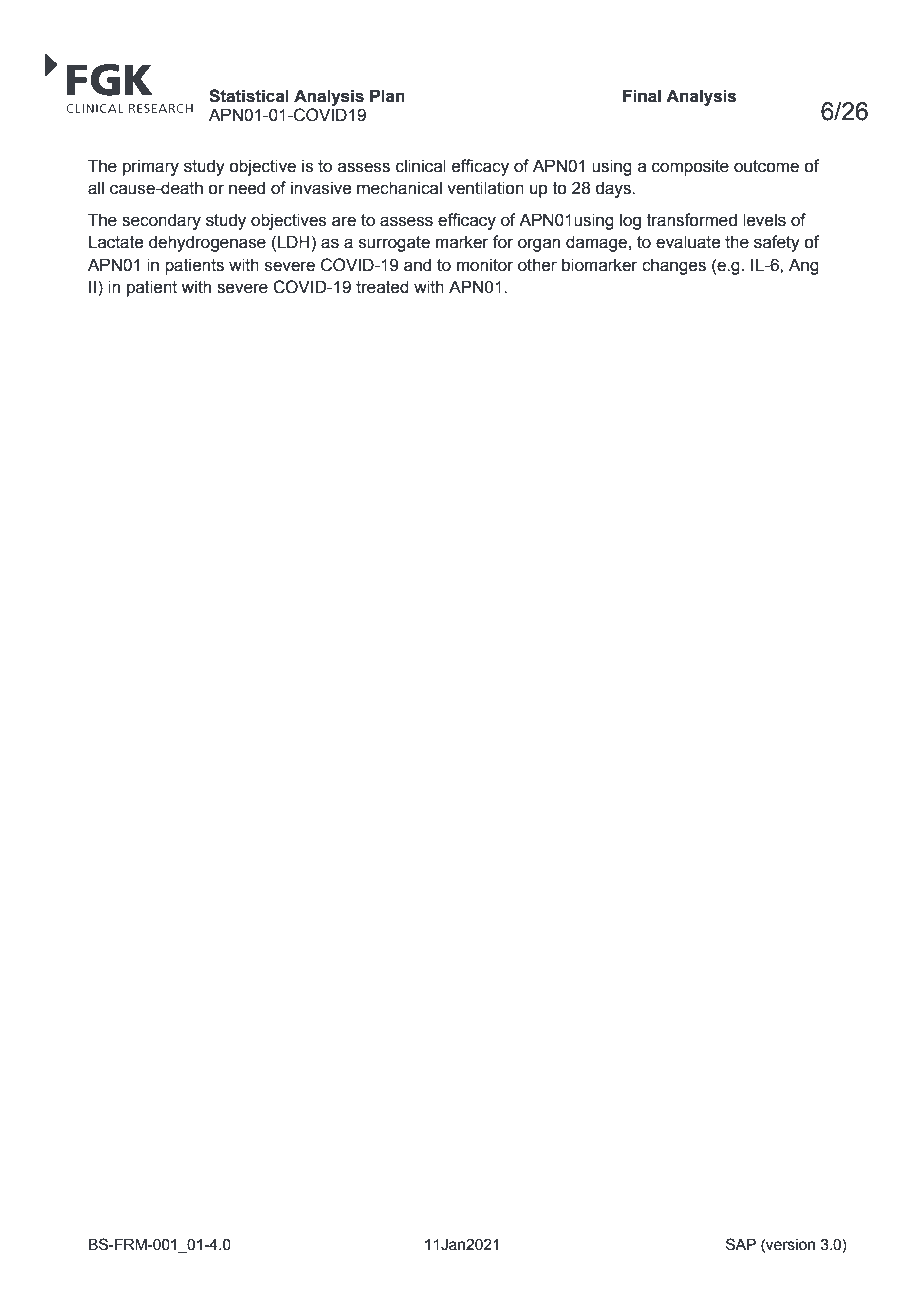  I want to click on changes, so click(674, 266).
